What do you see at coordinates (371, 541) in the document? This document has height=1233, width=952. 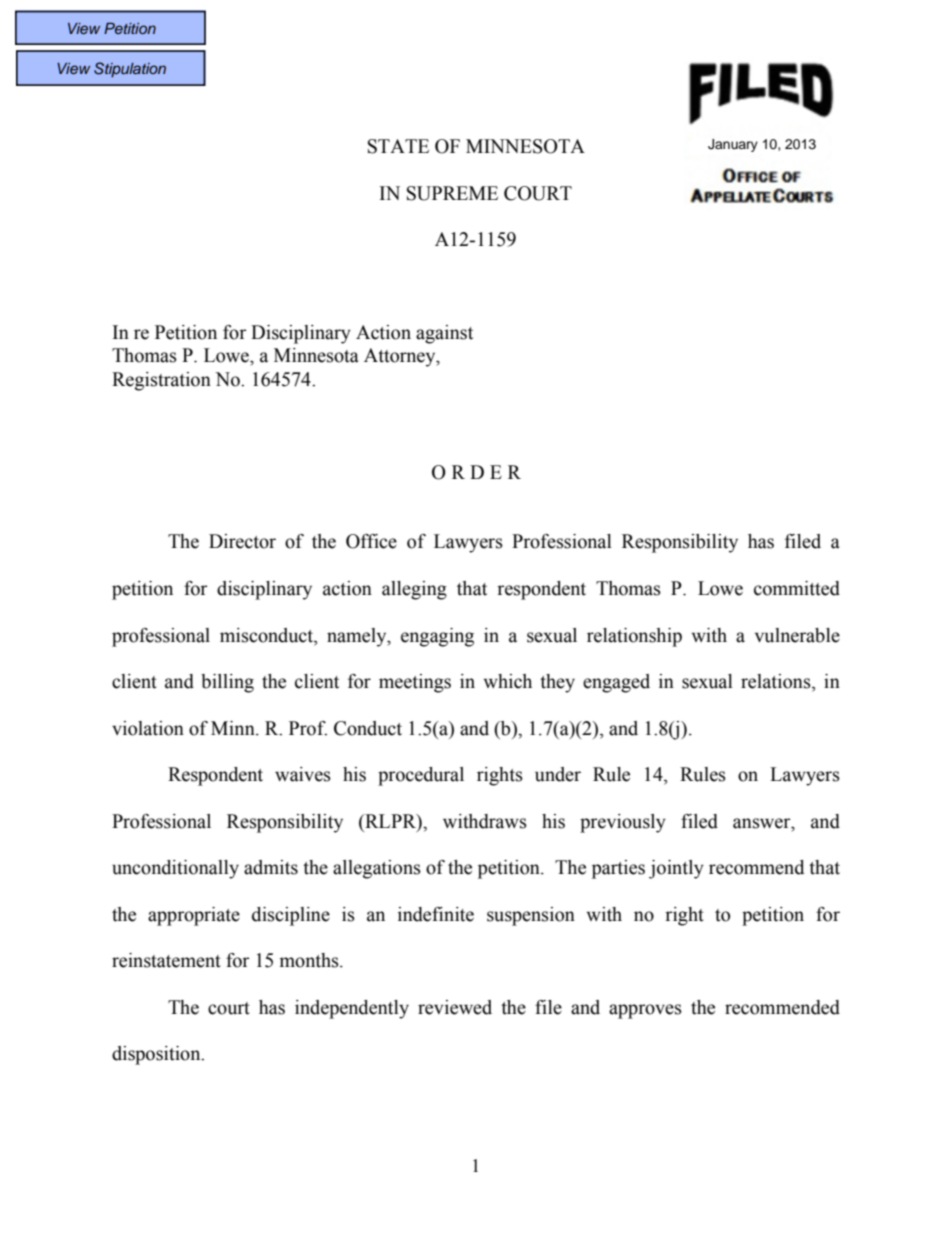 I see `Office` at bounding box center [371, 541].
